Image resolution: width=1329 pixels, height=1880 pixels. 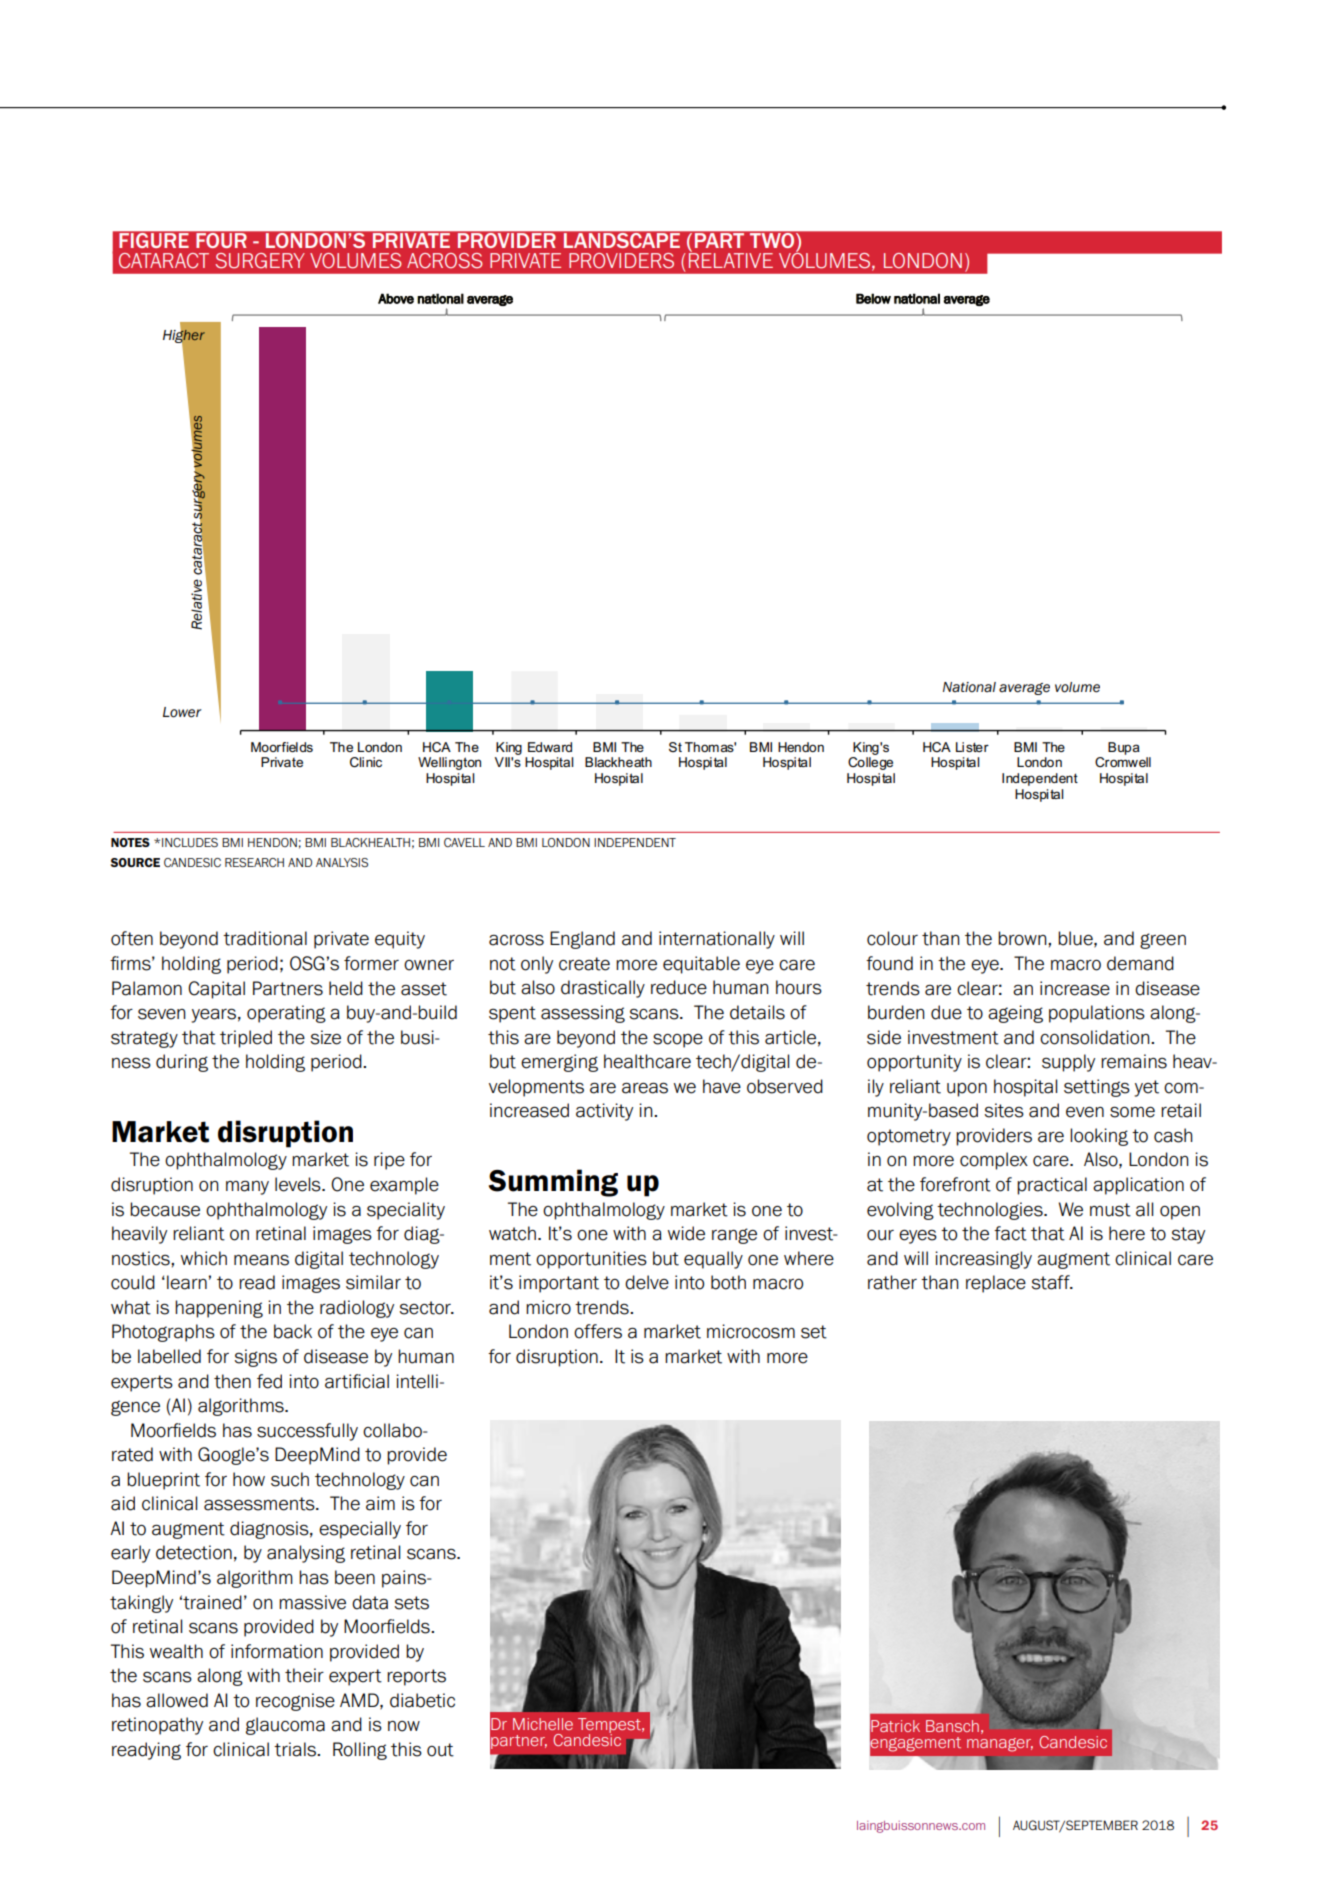 What do you see at coordinates (307, 1432) in the page?
I see `successfully` at bounding box center [307, 1432].
